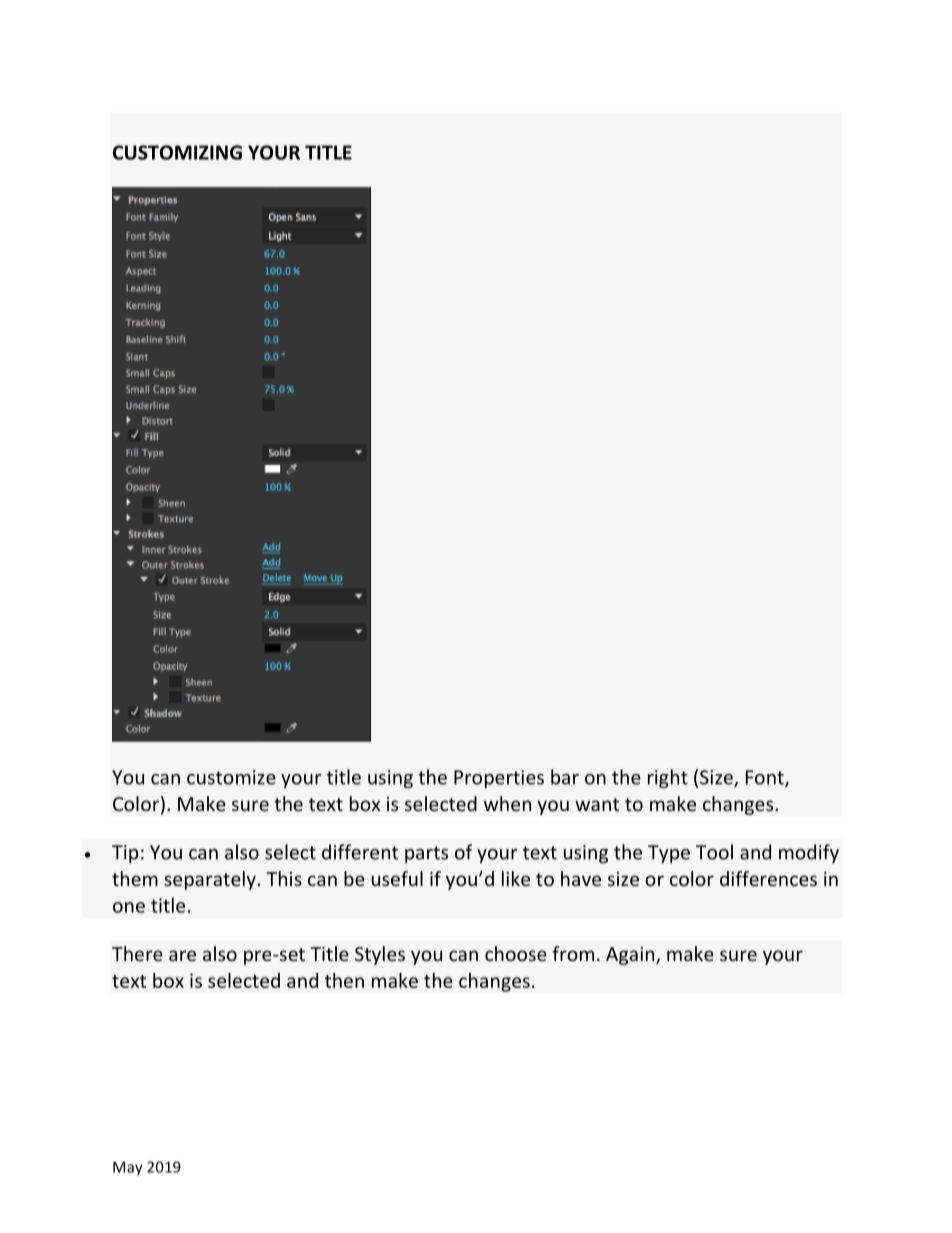 The height and width of the screenshot is (1233, 952). What do you see at coordinates (631, 956) in the screenshot?
I see `Again` at bounding box center [631, 956].
